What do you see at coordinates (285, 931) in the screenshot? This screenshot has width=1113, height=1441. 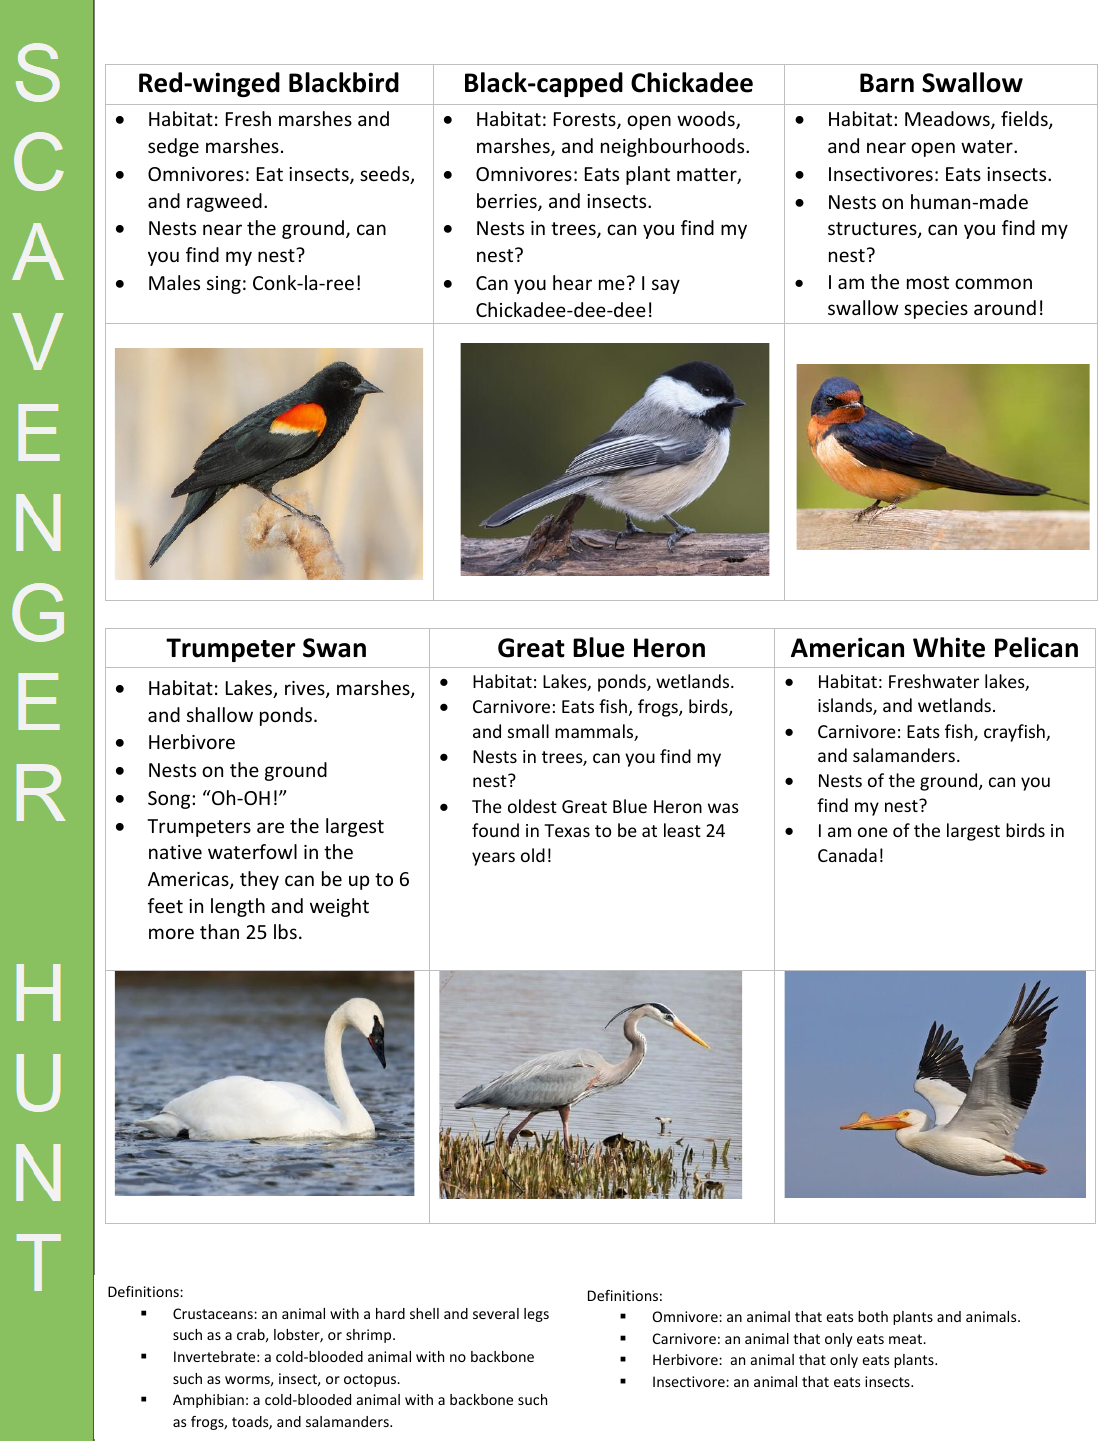 I see `lbs` at bounding box center [285, 931].
